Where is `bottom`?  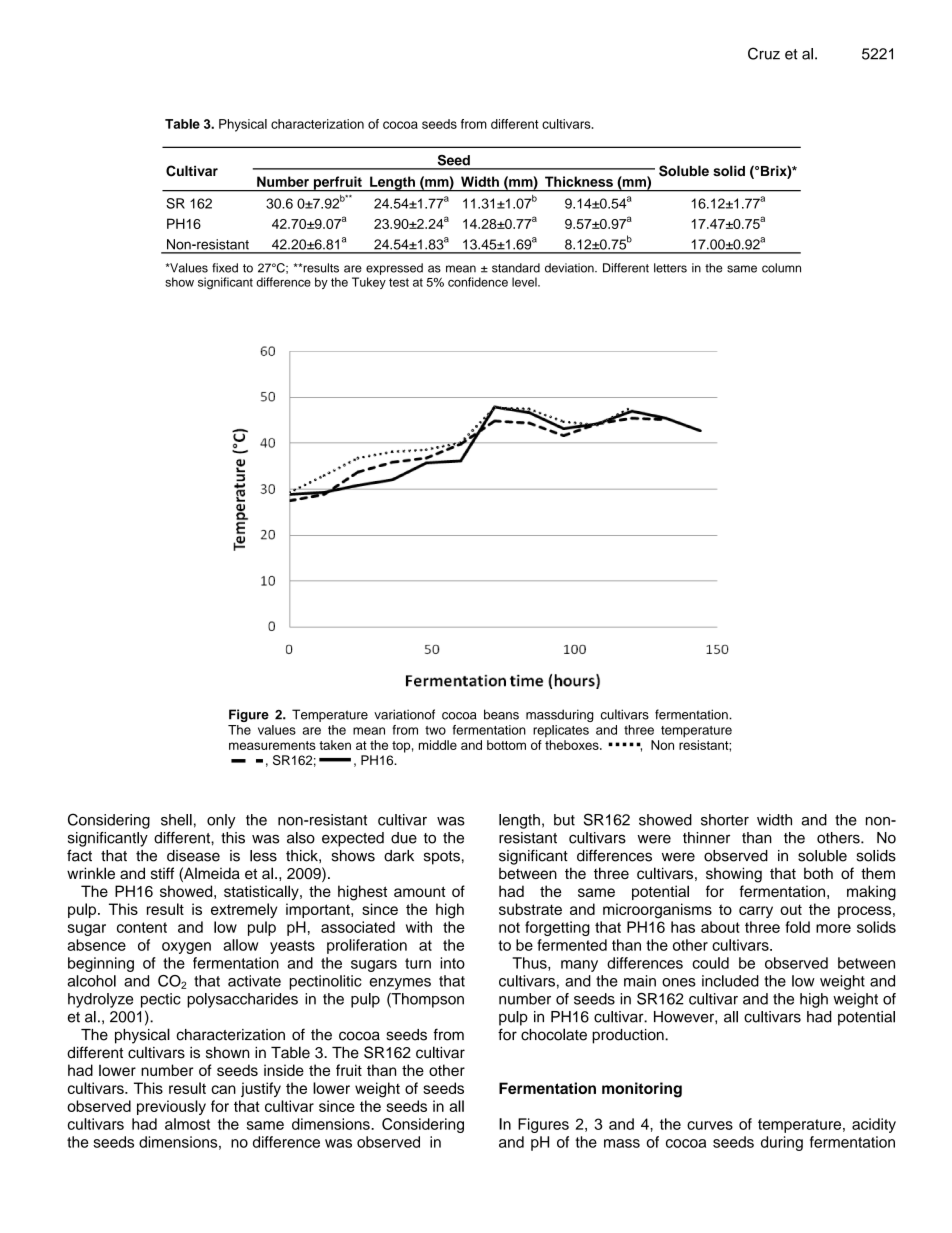 bottom is located at coordinates (506, 745).
